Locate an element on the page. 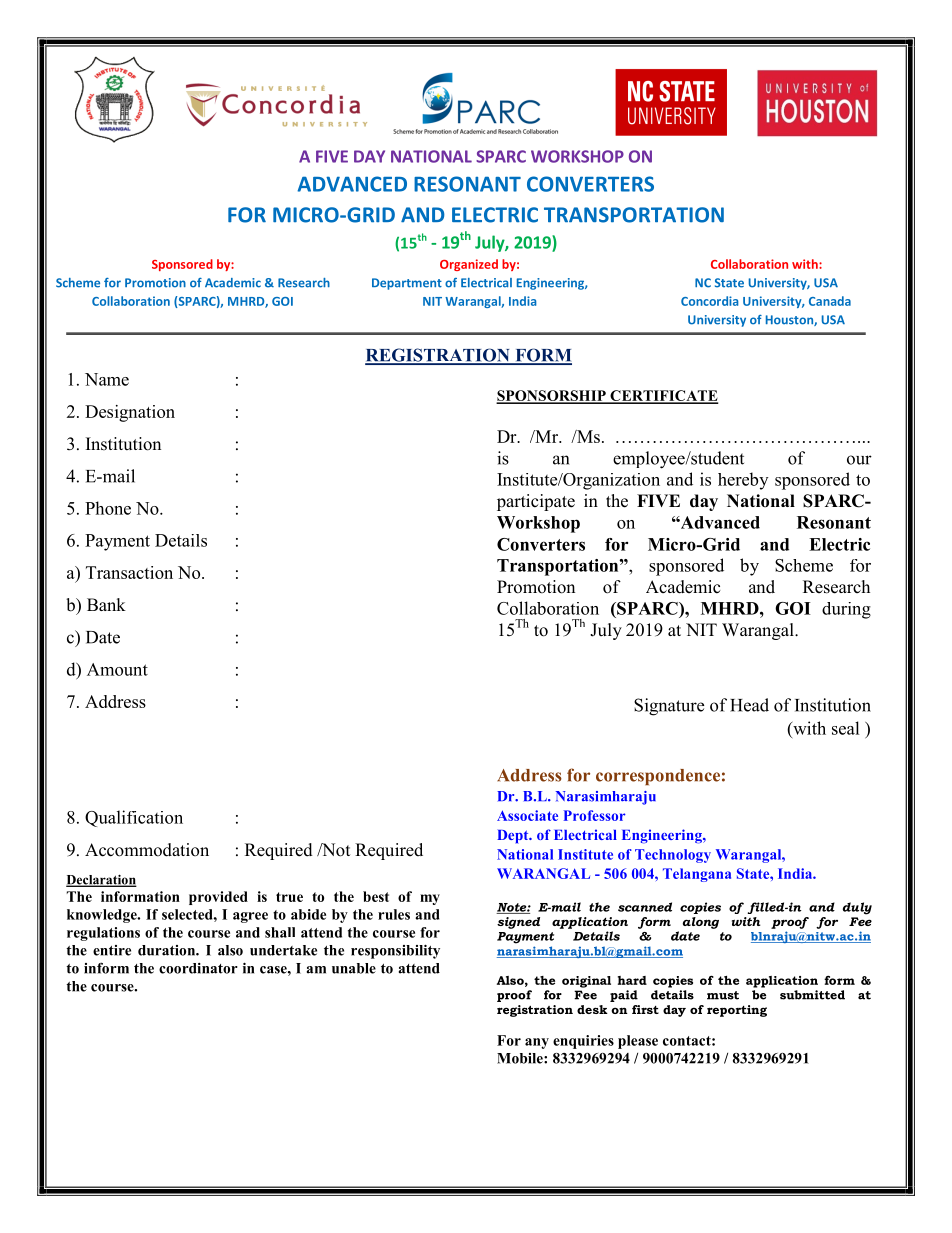 The width and height of the page is (952, 1233). Amount is located at coordinates (117, 669).
